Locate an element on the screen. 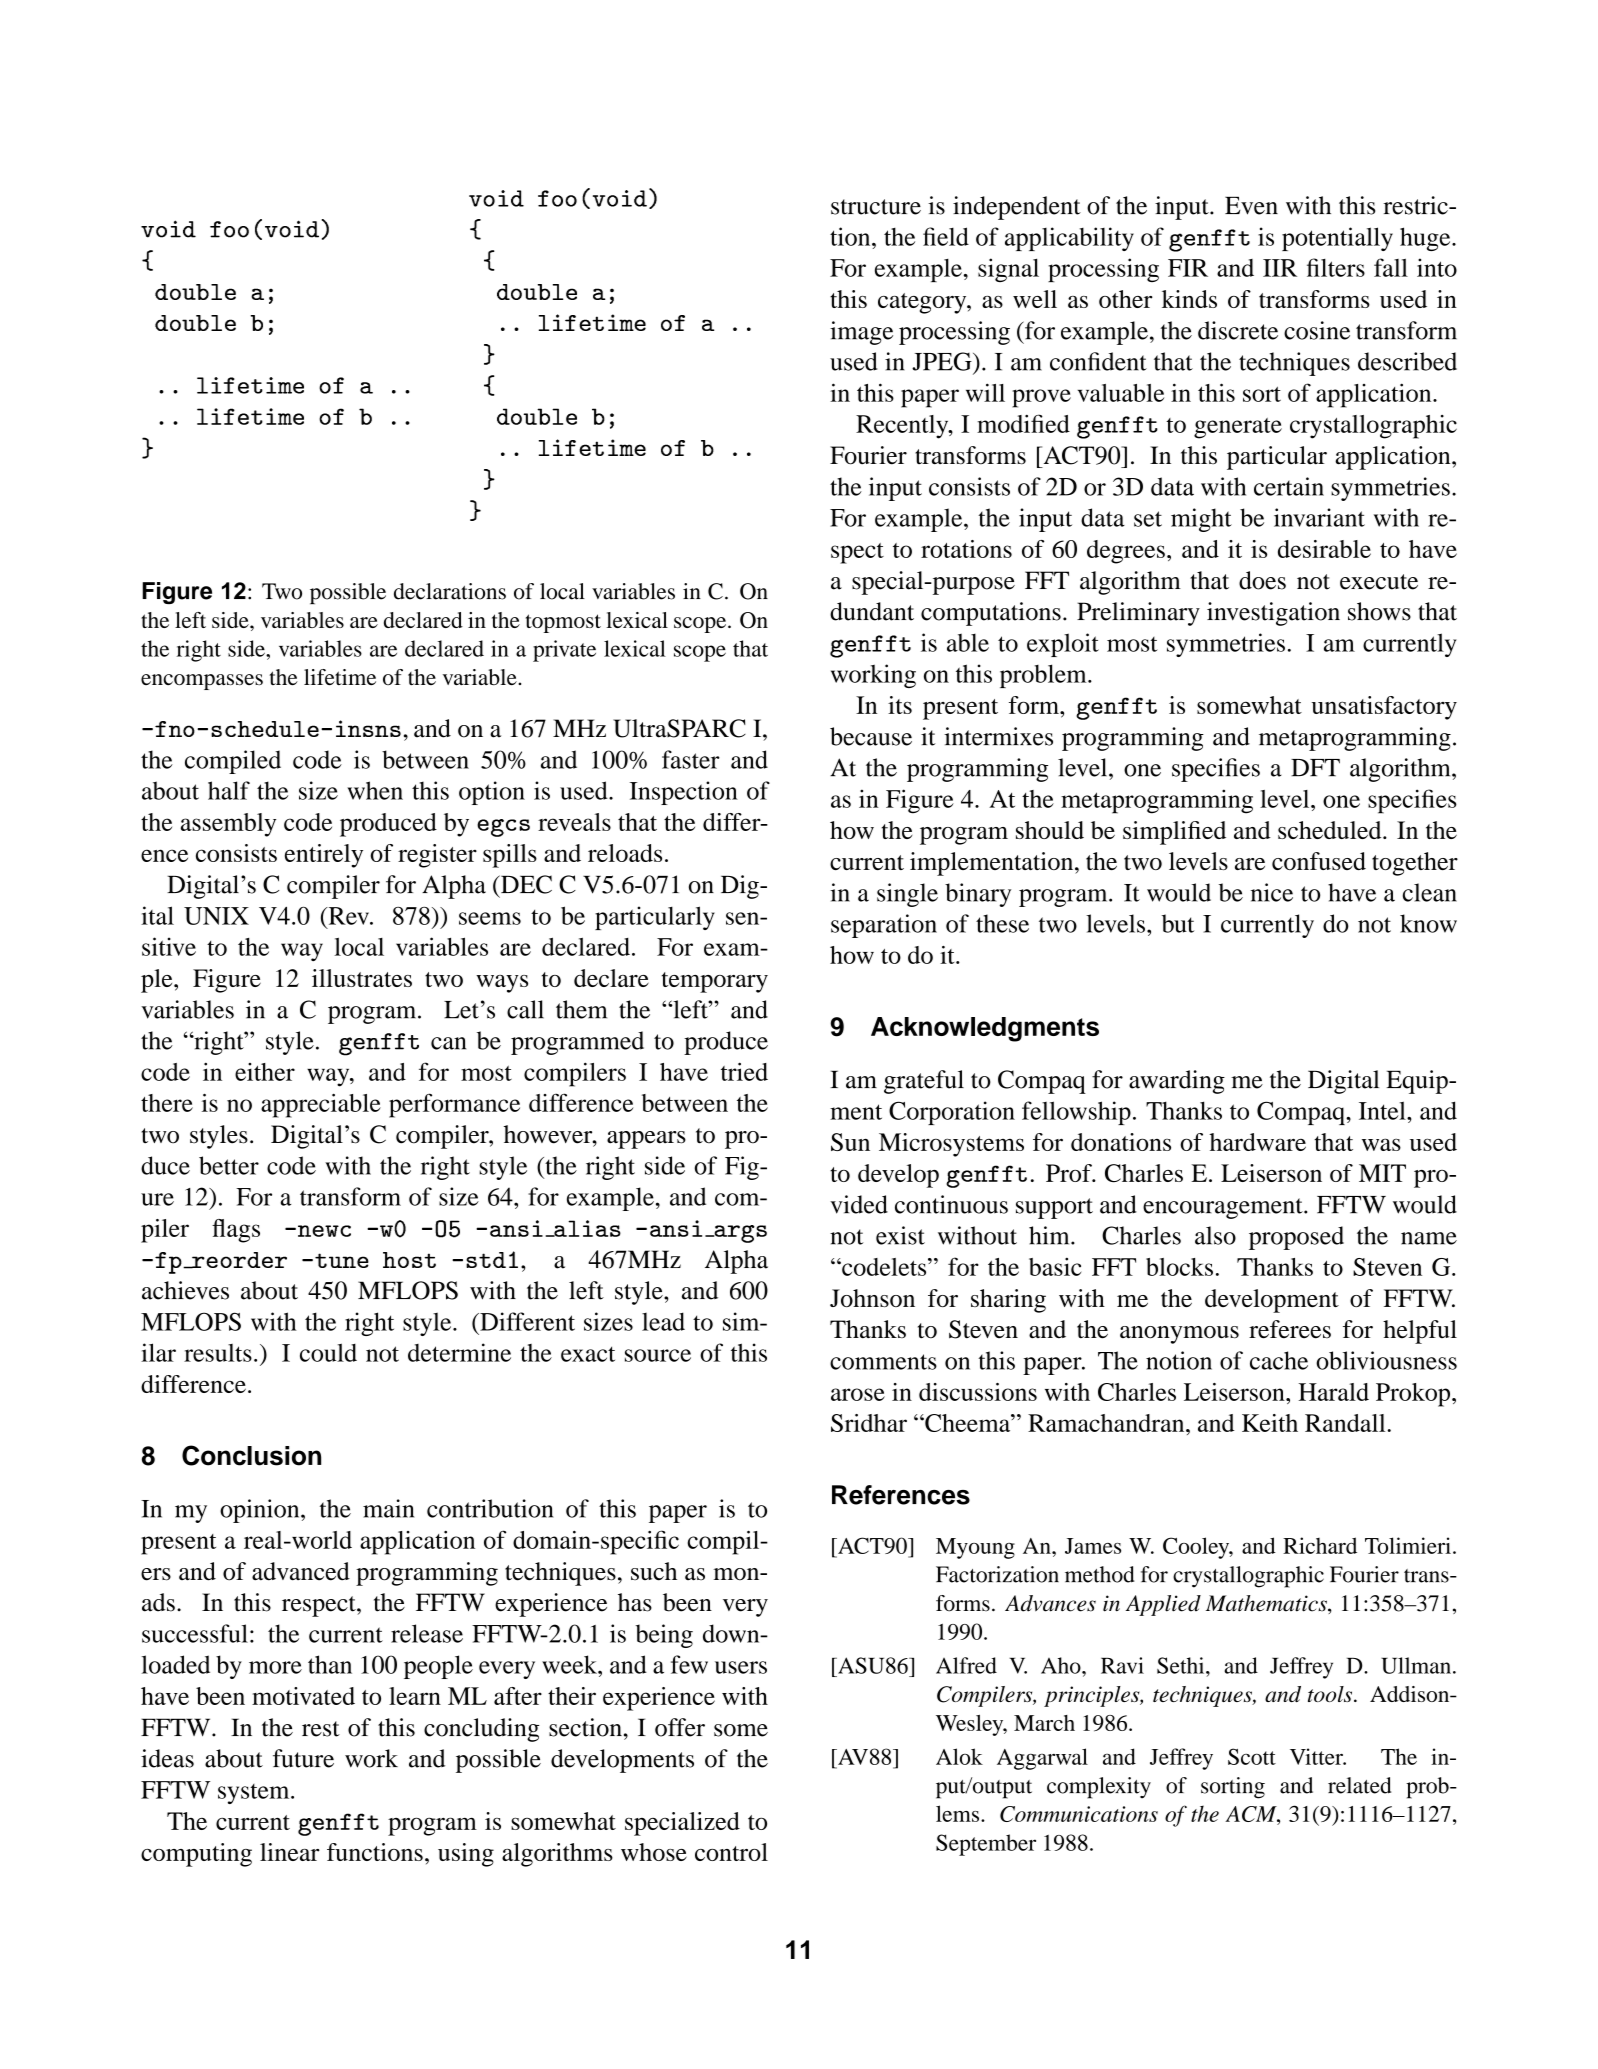 The width and height of the screenshot is (1598, 2069). nice is located at coordinates (1272, 892).
